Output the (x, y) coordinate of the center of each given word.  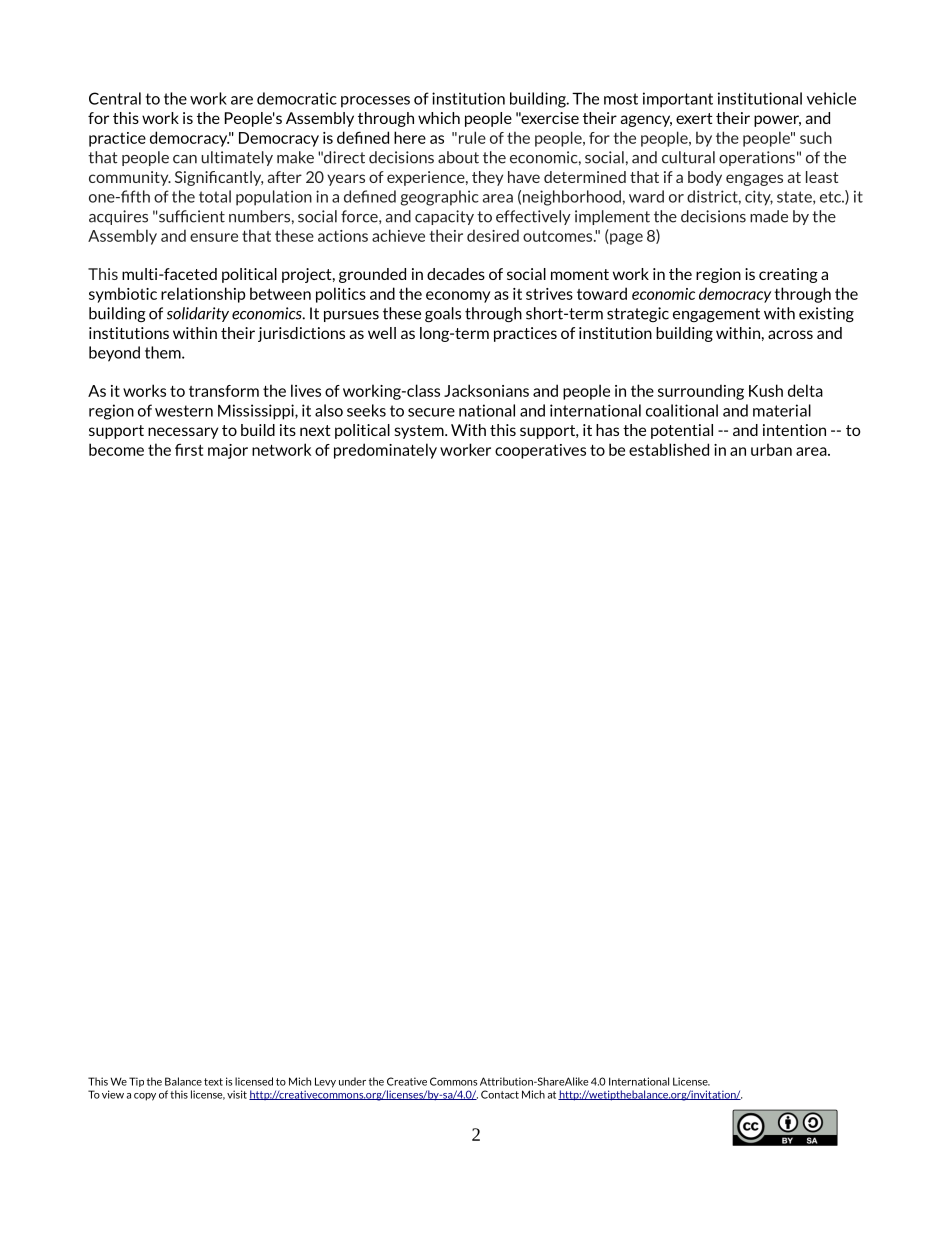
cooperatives (540, 451)
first (189, 449)
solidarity (198, 314)
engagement (716, 315)
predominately (385, 451)
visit (237, 1094)
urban (771, 449)
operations (757, 158)
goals (443, 315)
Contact (500, 1094)
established (669, 449)
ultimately (237, 158)
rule (472, 137)
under (352, 1081)
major (228, 451)
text (213, 1082)
